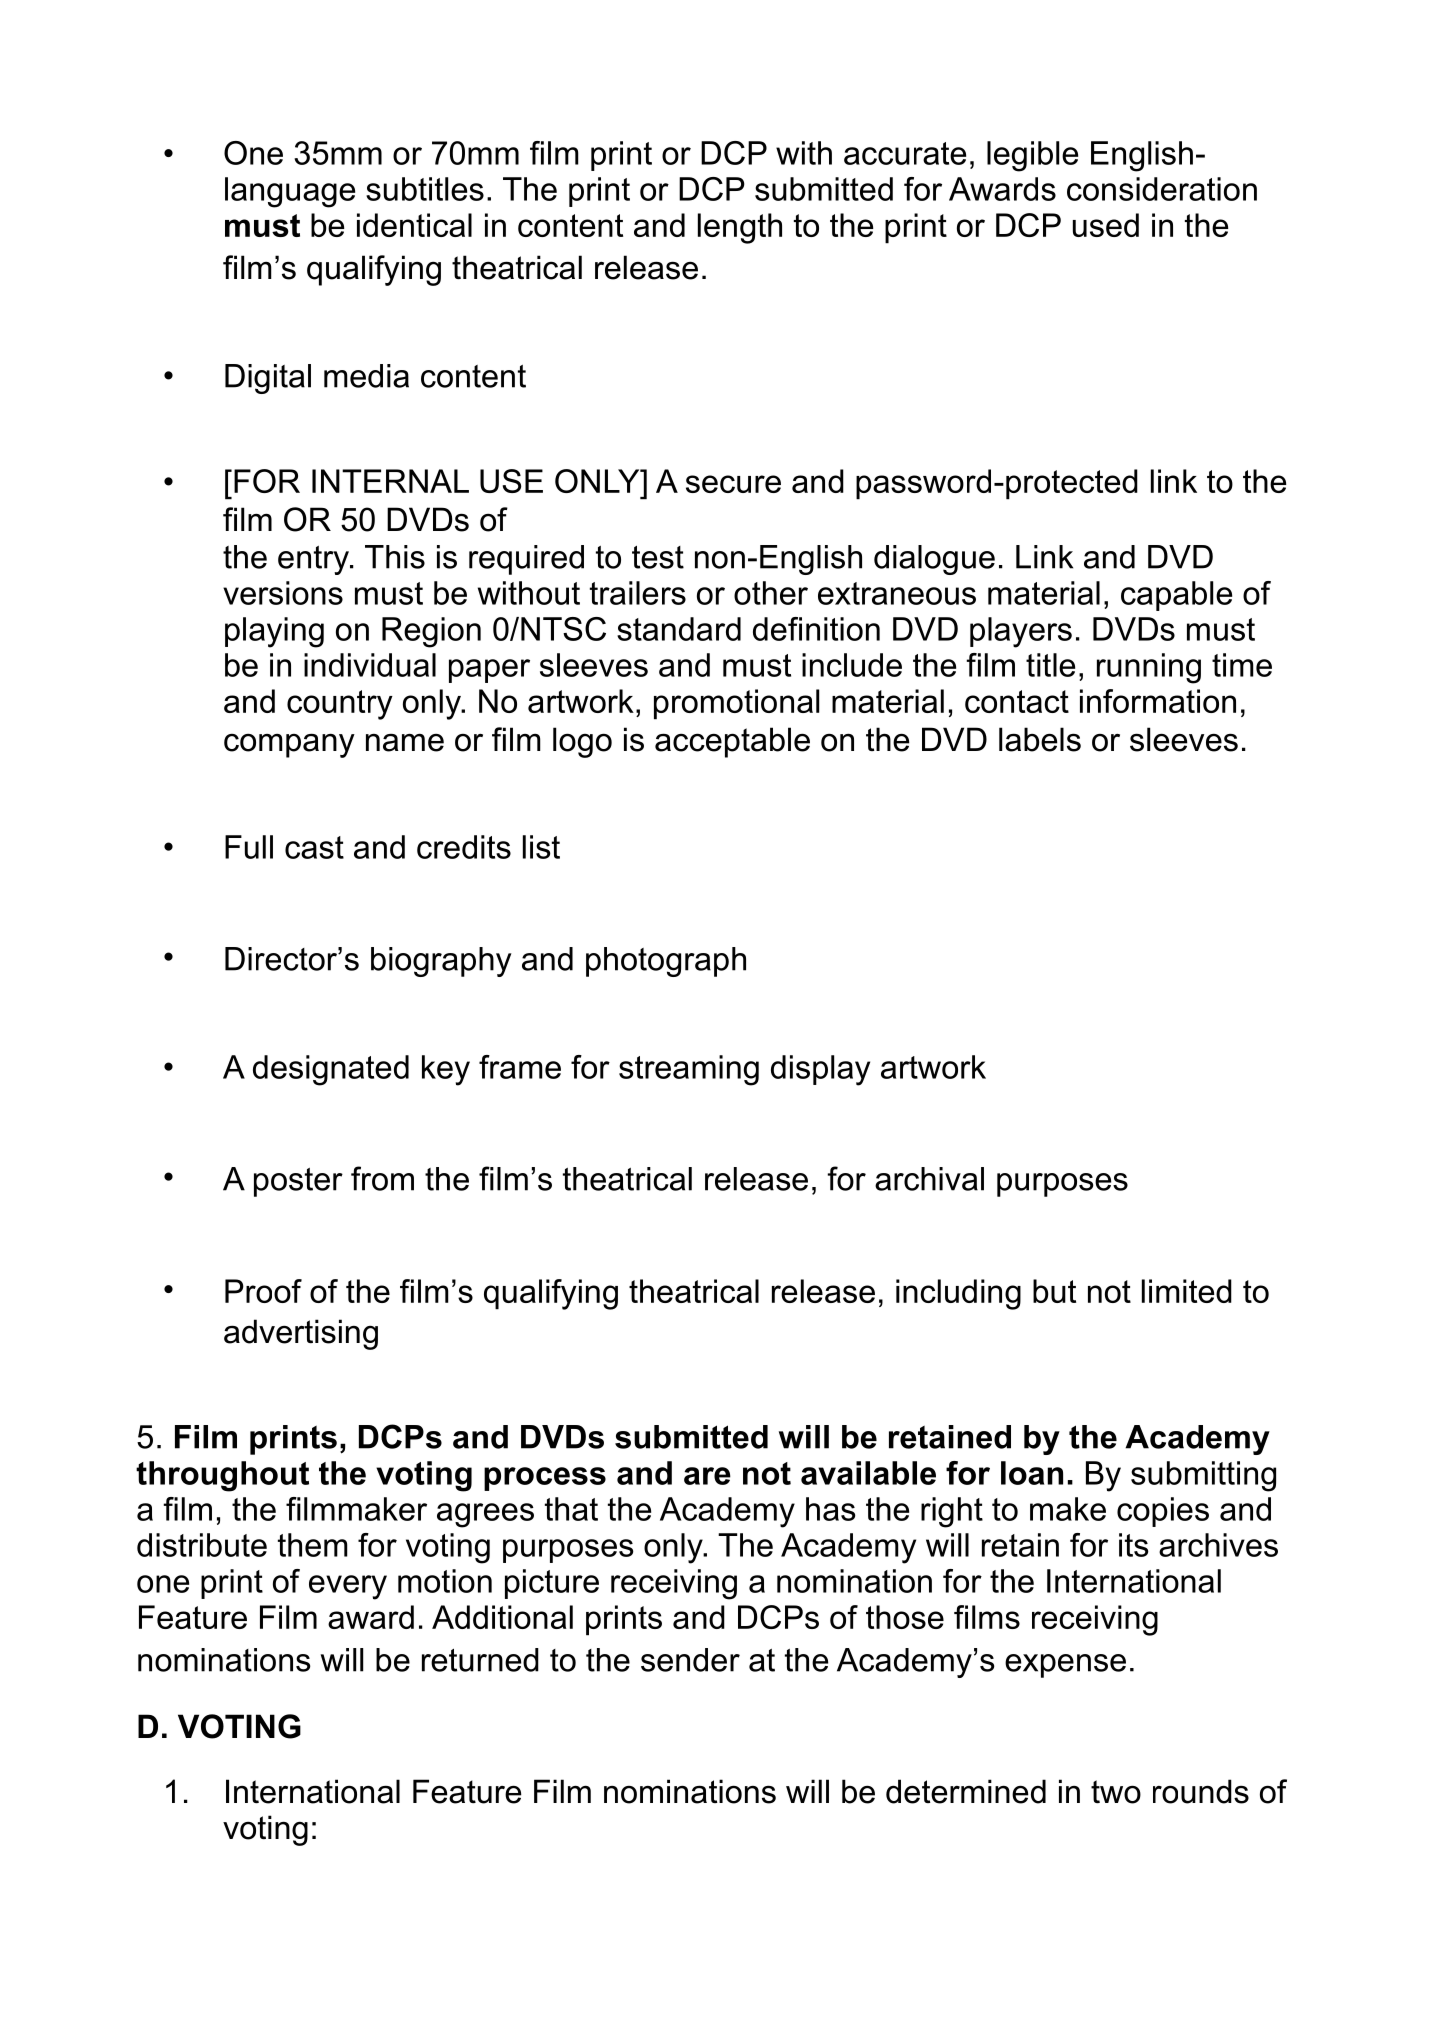 This document has width=1431, height=2025. What do you see at coordinates (441, 962) in the document?
I see `biography` at bounding box center [441, 962].
